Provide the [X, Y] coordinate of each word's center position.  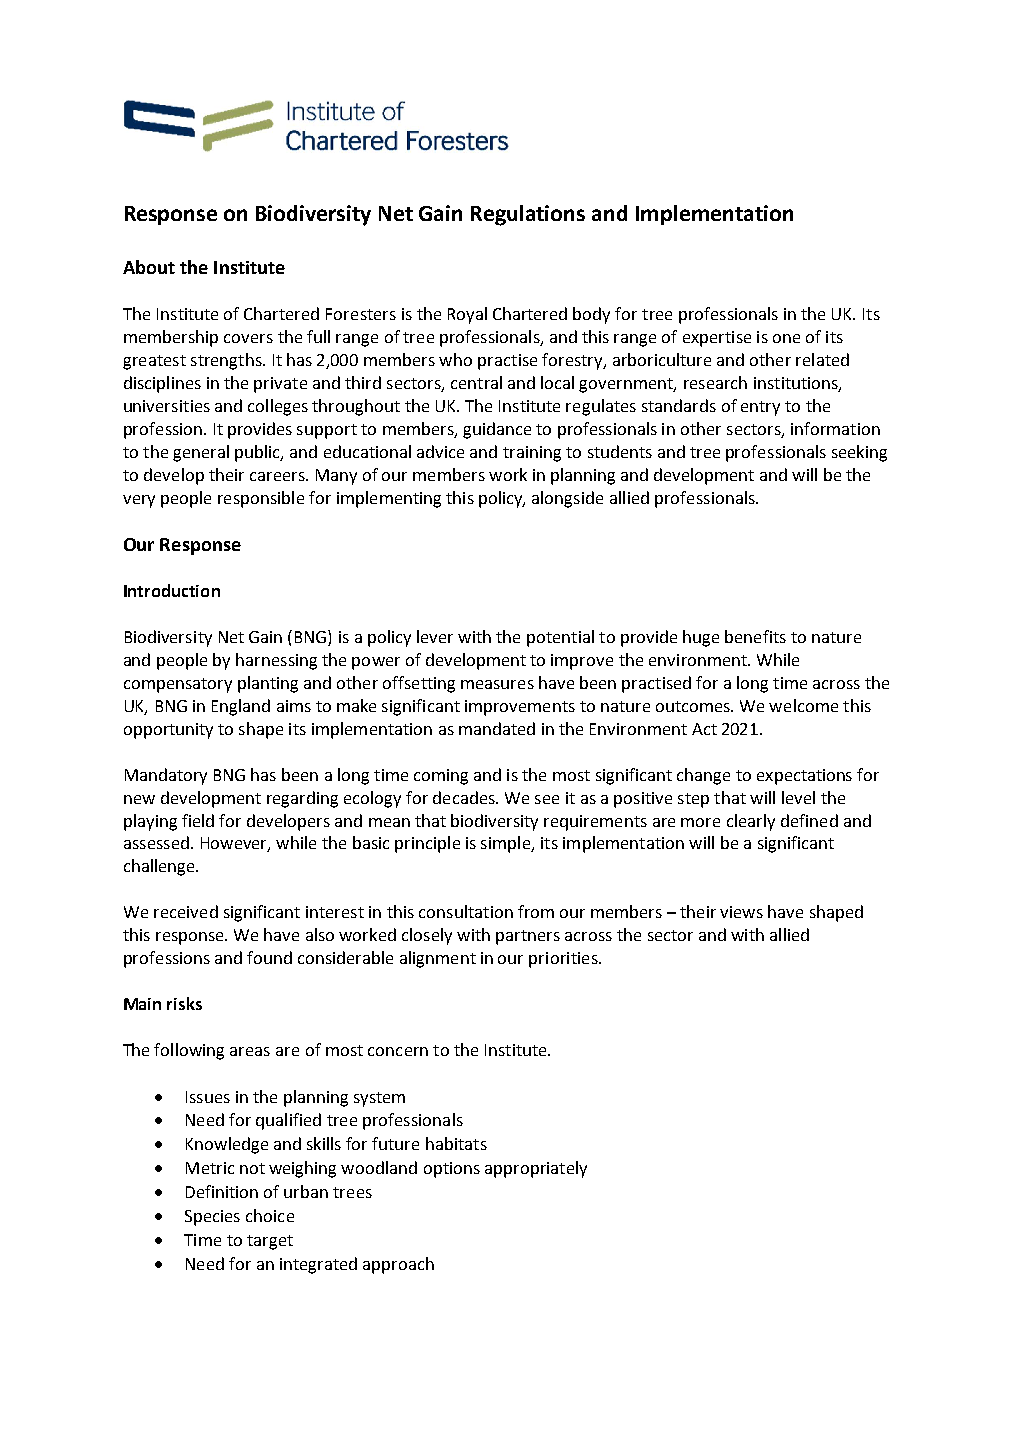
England [241, 707]
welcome [803, 705]
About [149, 267]
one [786, 338]
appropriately [536, 1169]
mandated [497, 728]
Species [212, 1218]
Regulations [528, 215]
